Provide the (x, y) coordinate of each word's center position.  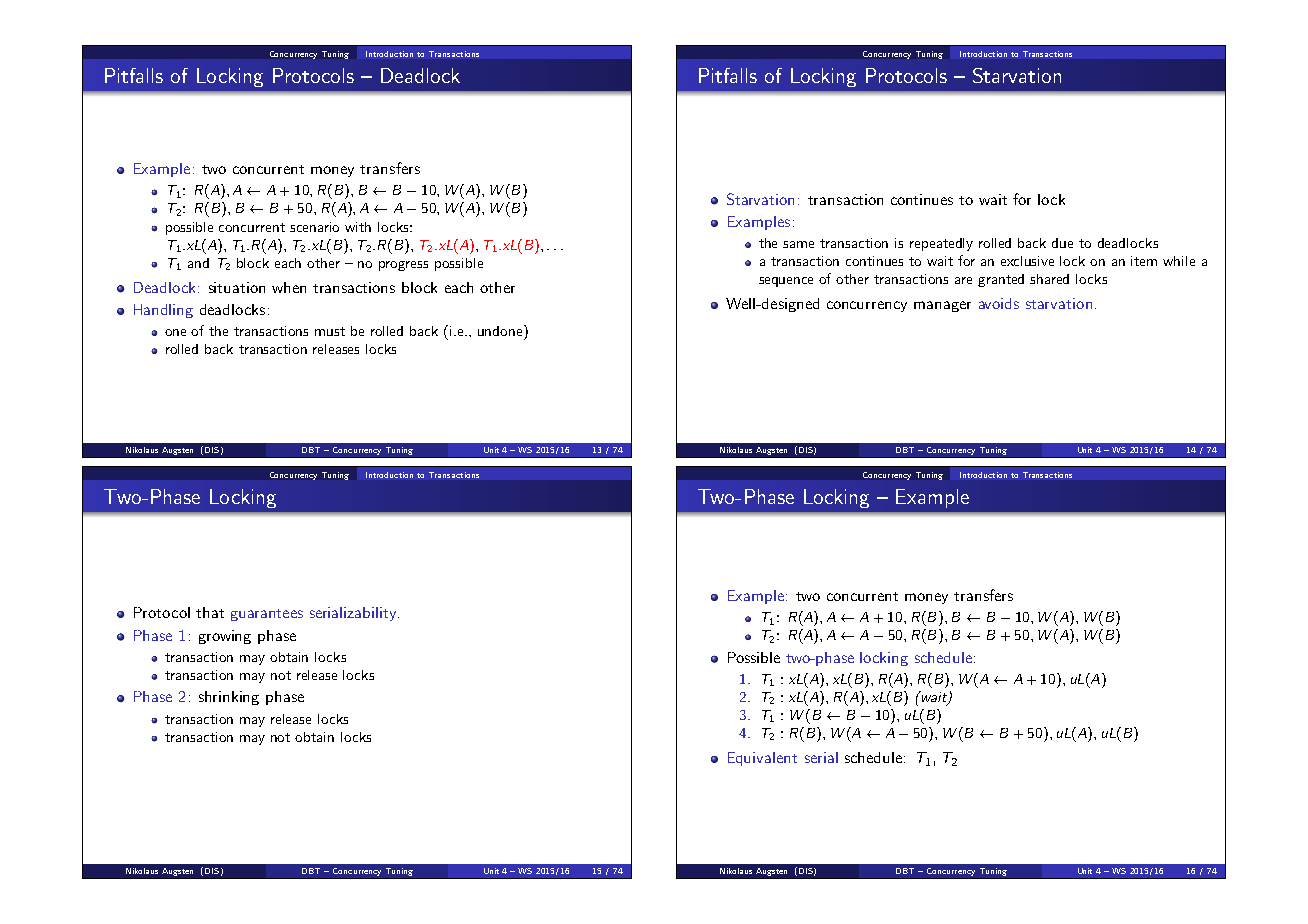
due (1062, 243)
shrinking (229, 698)
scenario (314, 227)
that (210, 612)
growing (225, 637)
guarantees (267, 615)
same (798, 244)
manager (942, 306)
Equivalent (762, 759)
